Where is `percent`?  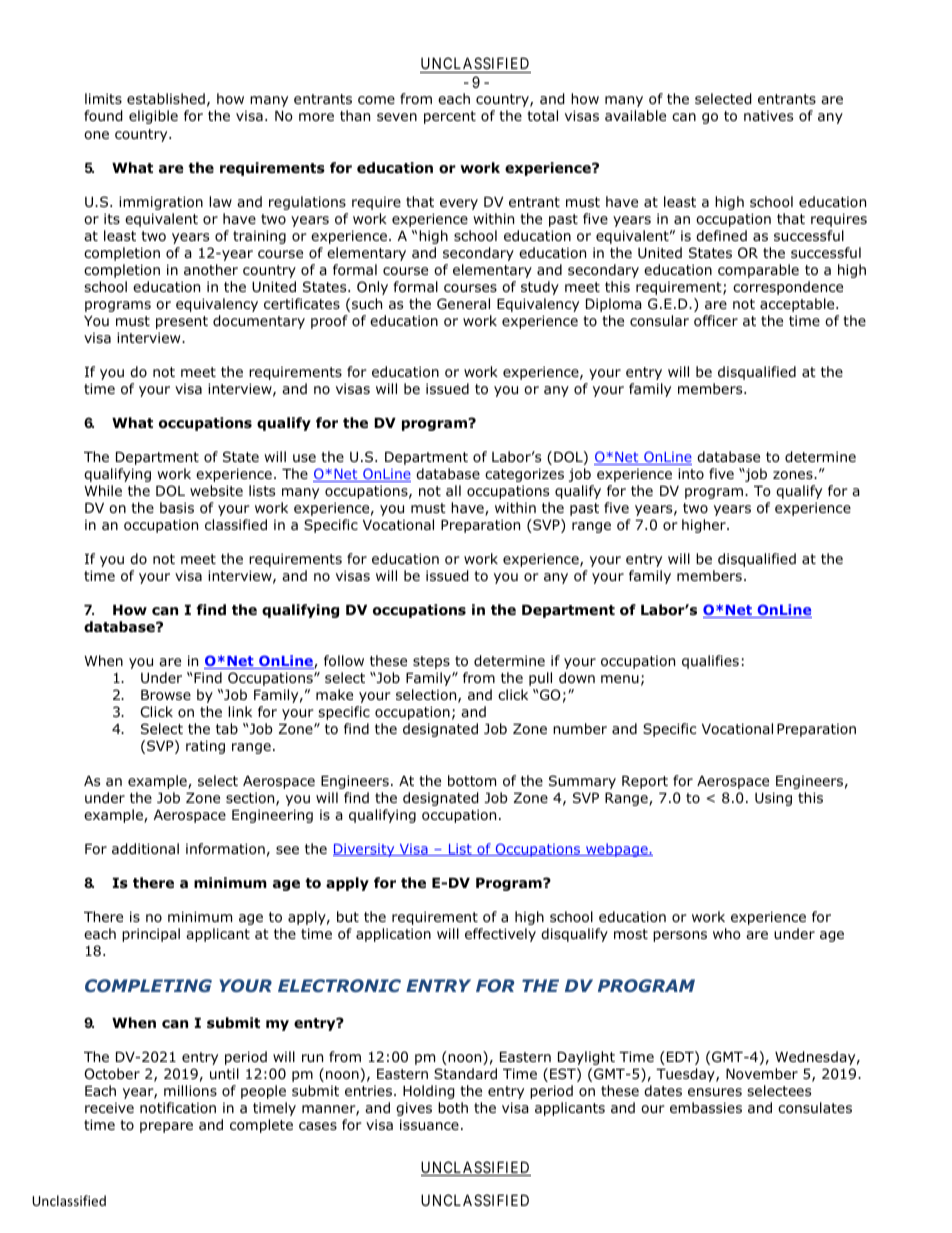 percent is located at coordinates (450, 117).
